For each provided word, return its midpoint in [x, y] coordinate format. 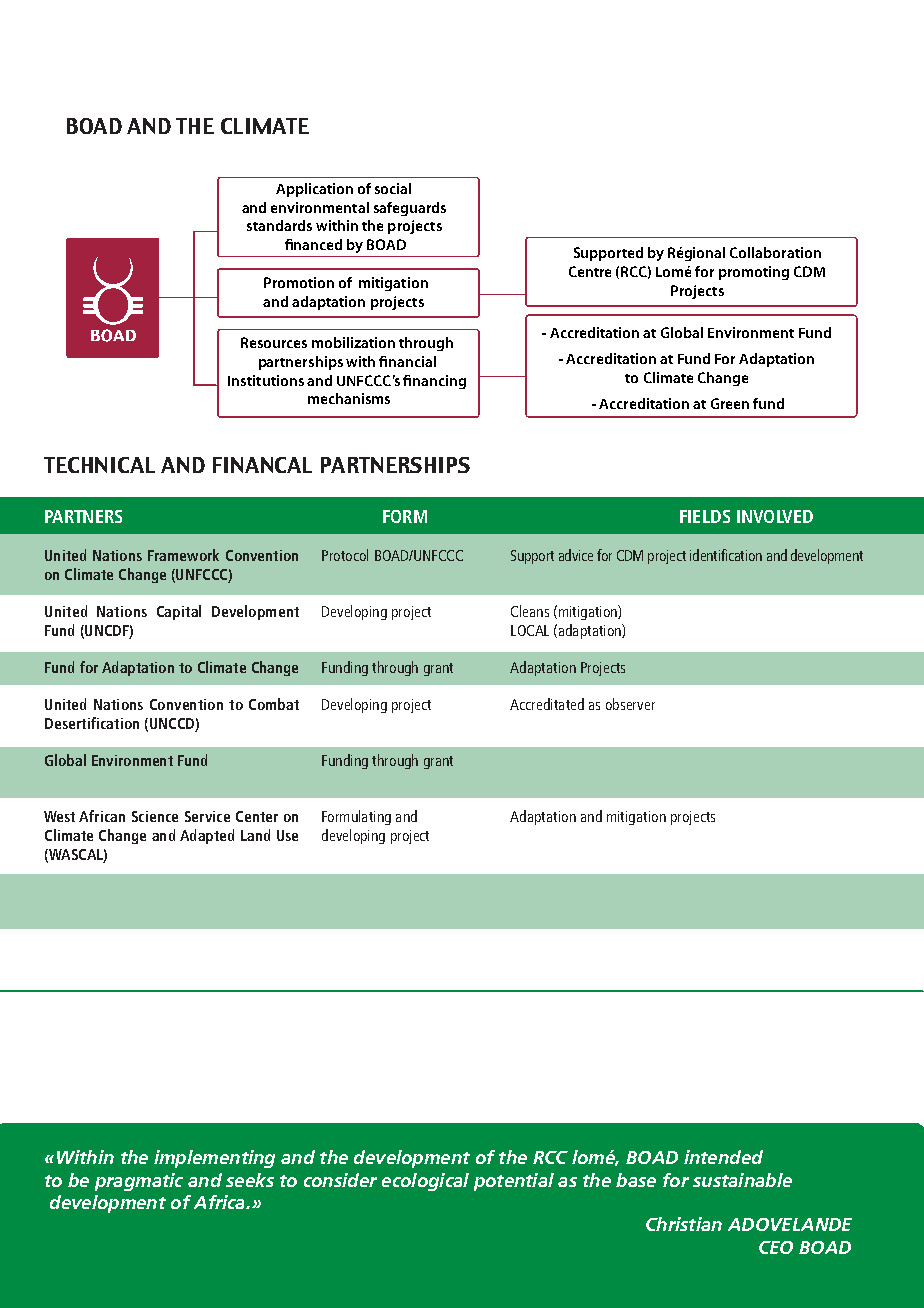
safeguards [410, 209]
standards [279, 225]
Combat [274, 704]
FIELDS [705, 516]
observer [630, 704]
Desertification [92, 723]
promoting [754, 273]
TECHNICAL [99, 465]
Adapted [207, 836]
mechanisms [349, 398]
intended [723, 1157]
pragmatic [139, 1182]
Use [287, 835]
